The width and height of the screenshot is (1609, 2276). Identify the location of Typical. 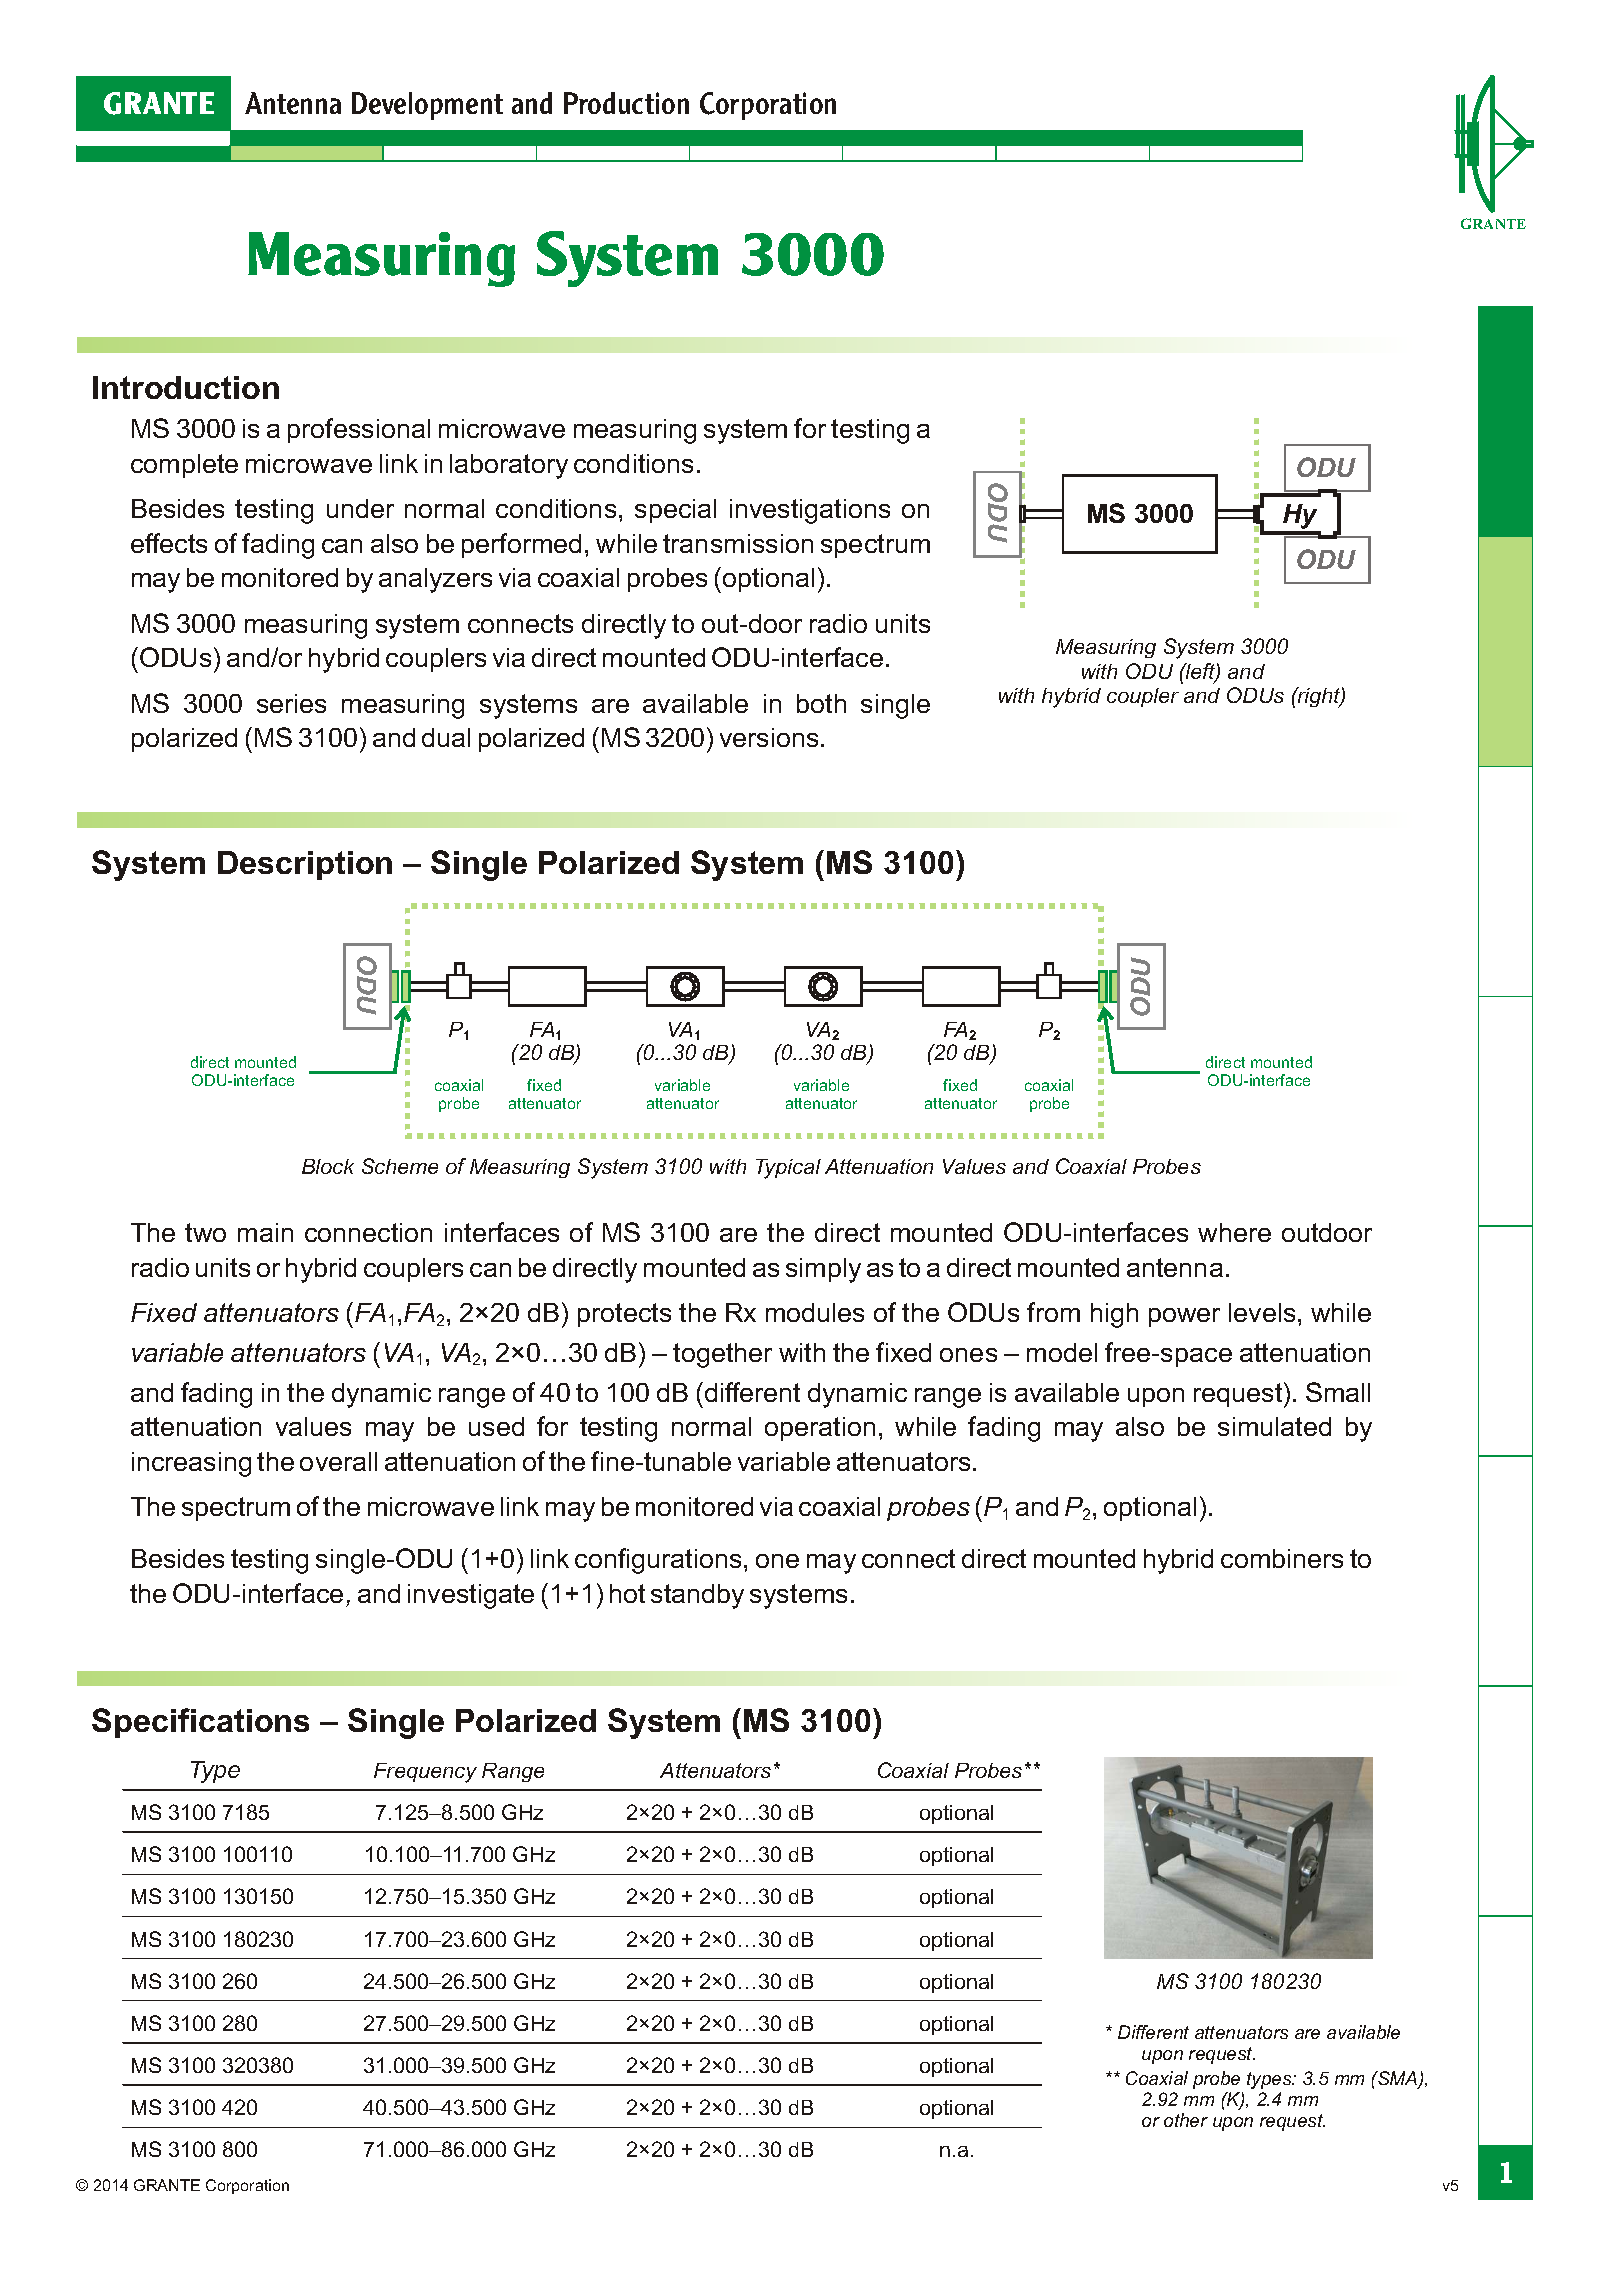
(788, 1169).
